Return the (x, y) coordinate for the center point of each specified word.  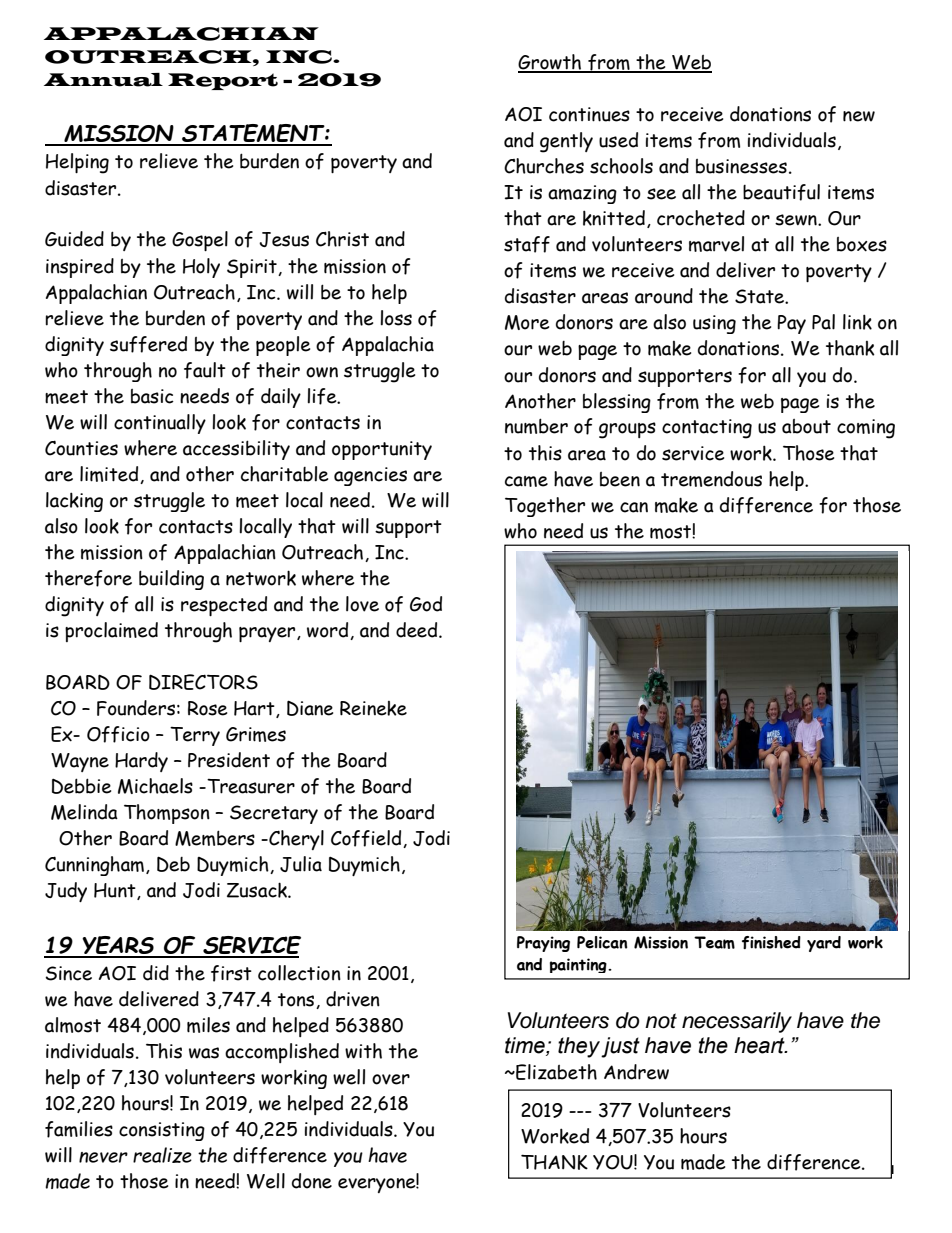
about (806, 426)
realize (162, 1155)
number (536, 426)
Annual (103, 80)
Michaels (155, 786)
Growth (551, 63)
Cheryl (295, 840)
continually (160, 424)
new (859, 116)
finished (771, 942)
